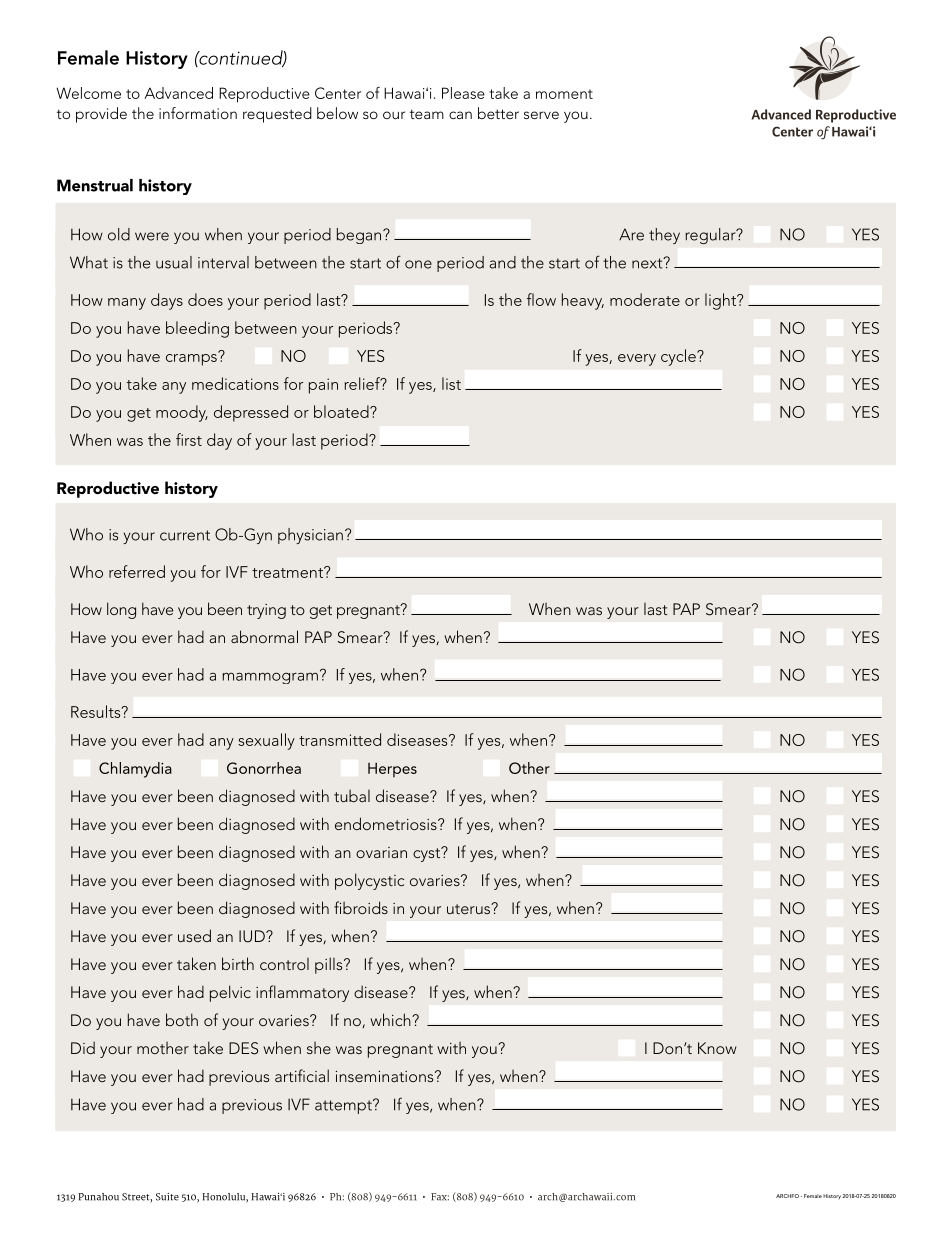 The height and width of the document is (1233, 952). I want to click on attempt, so click(344, 1106).
